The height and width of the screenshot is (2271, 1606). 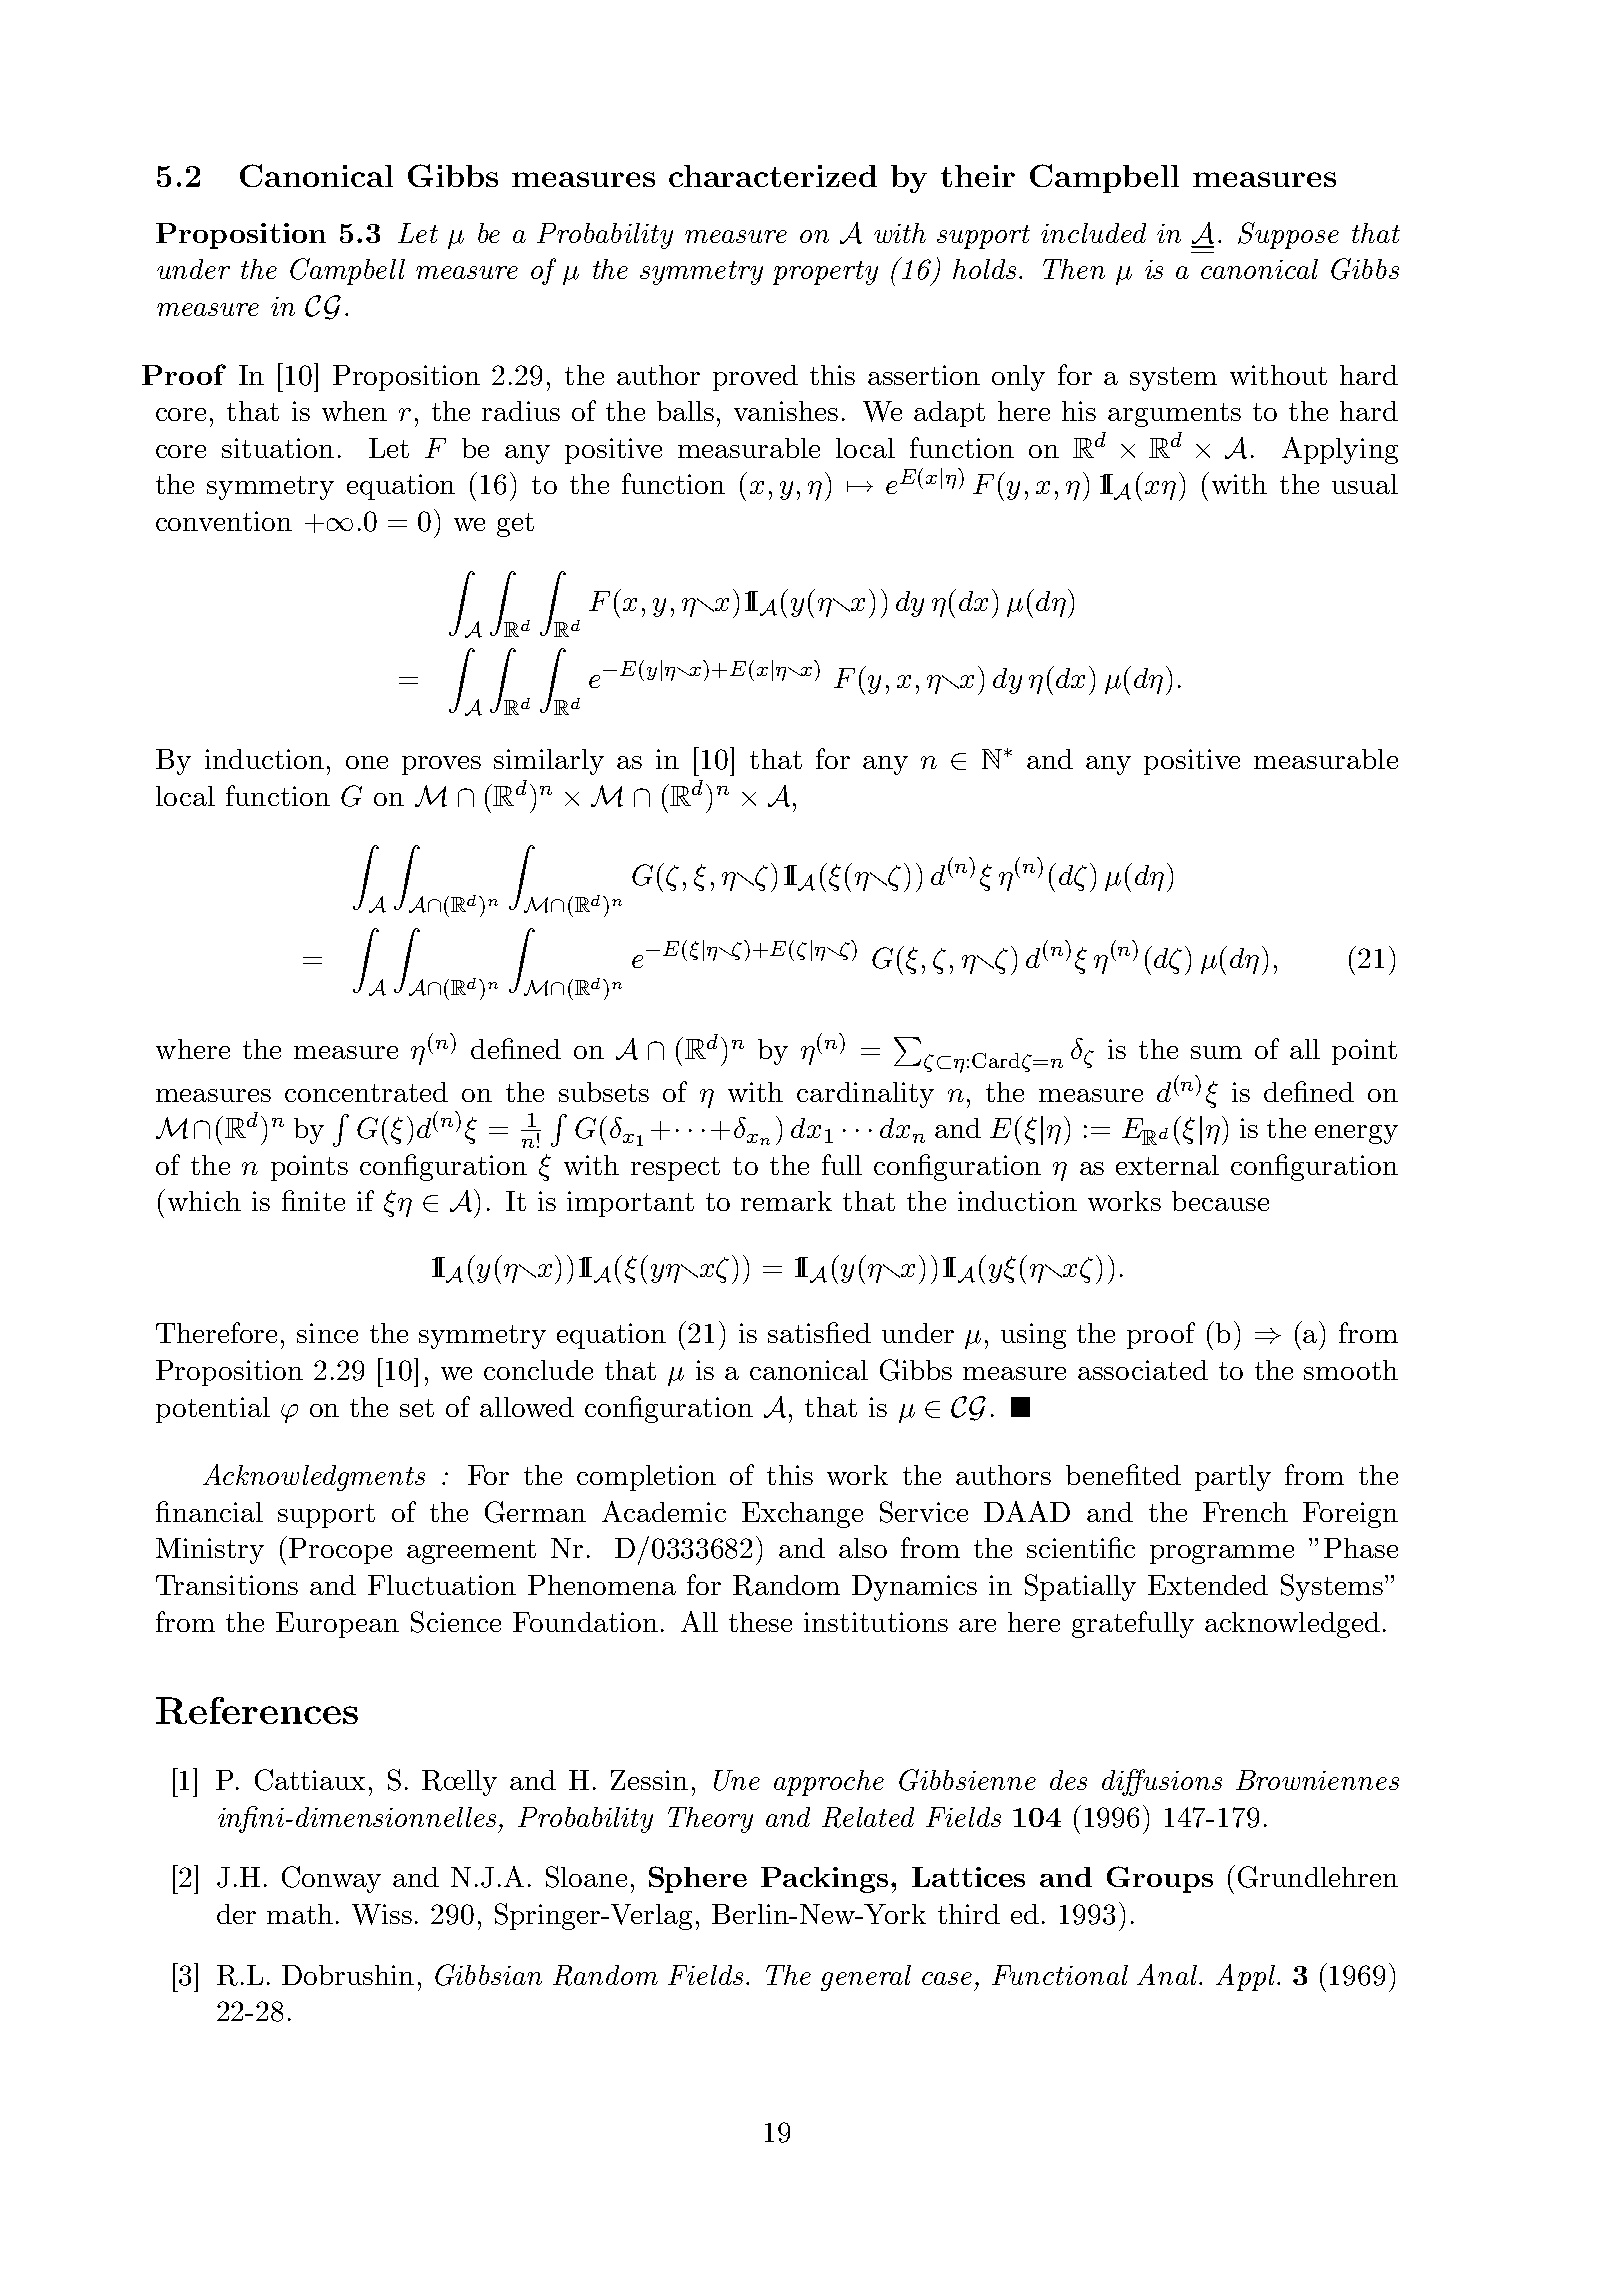 I want to click on property, so click(x=825, y=273).
